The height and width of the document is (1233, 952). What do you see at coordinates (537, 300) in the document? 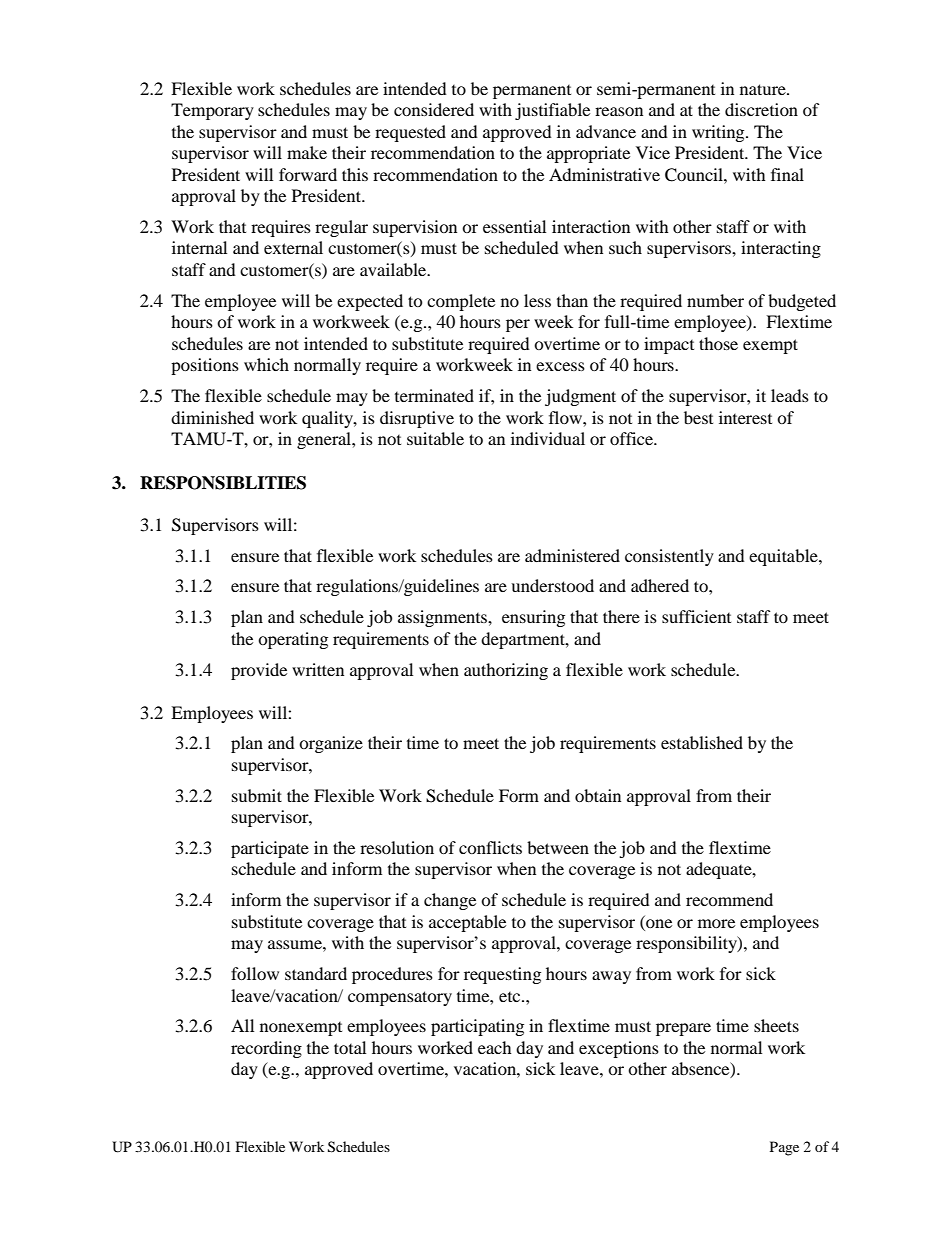
I see `less` at bounding box center [537, 300].
